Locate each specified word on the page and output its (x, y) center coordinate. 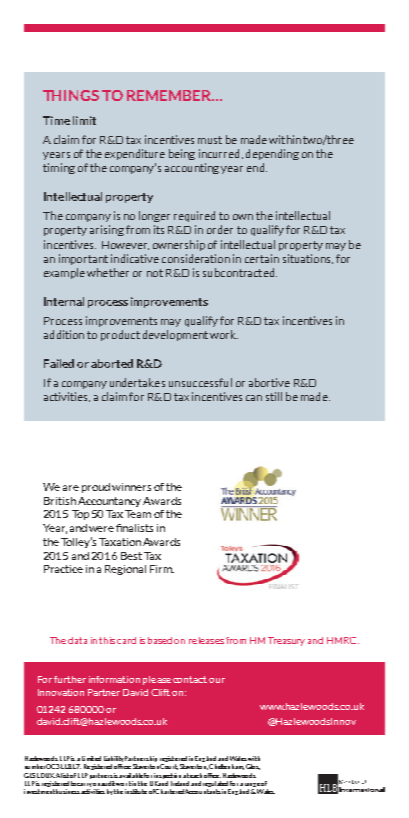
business (68, 791)
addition (64, 334)
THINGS (71, 95)
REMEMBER (170, 95)
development (175, 335)
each (196, 775)
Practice (63, 569)
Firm (162, 569)
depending (272, 154)
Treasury (286, 641)
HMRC (341, 640)
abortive (269, 382)
